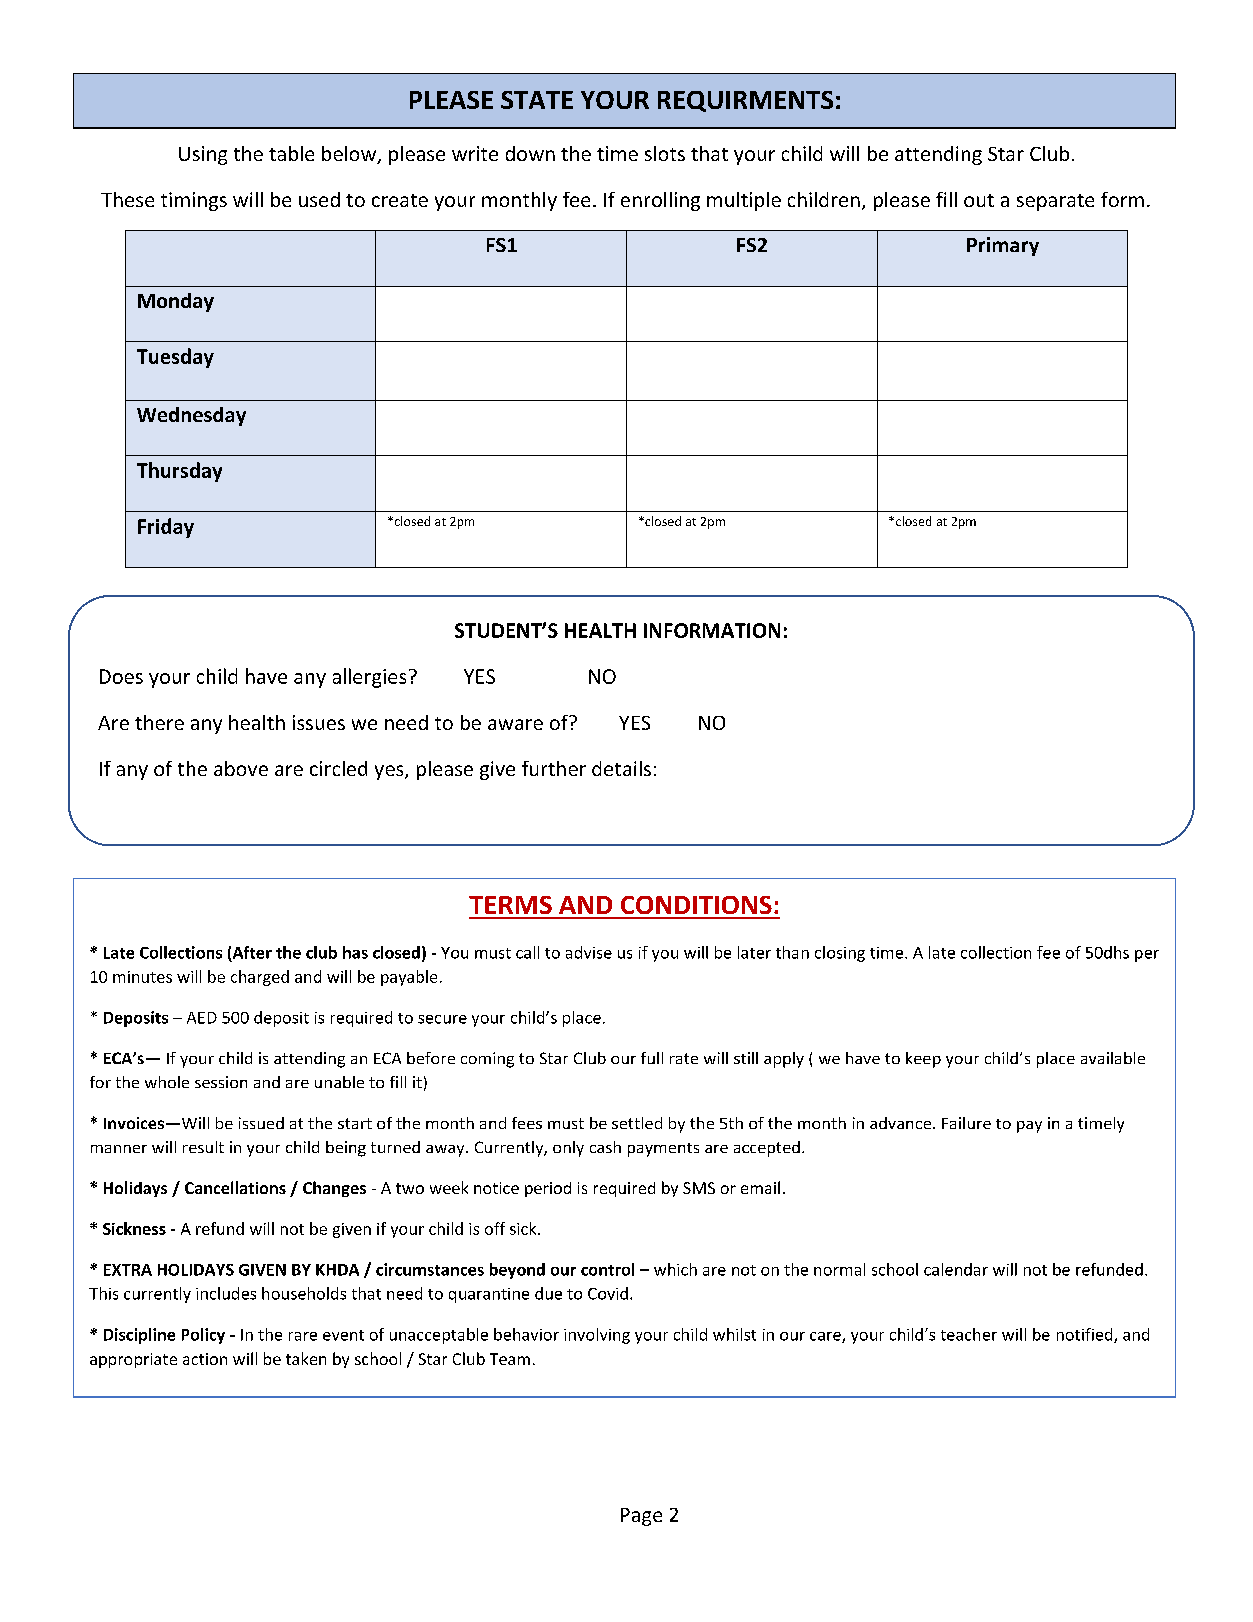  What do you see at coordinates (840, 954) in the screenshot?
I see `closing` at bounding box center [840, 954].
